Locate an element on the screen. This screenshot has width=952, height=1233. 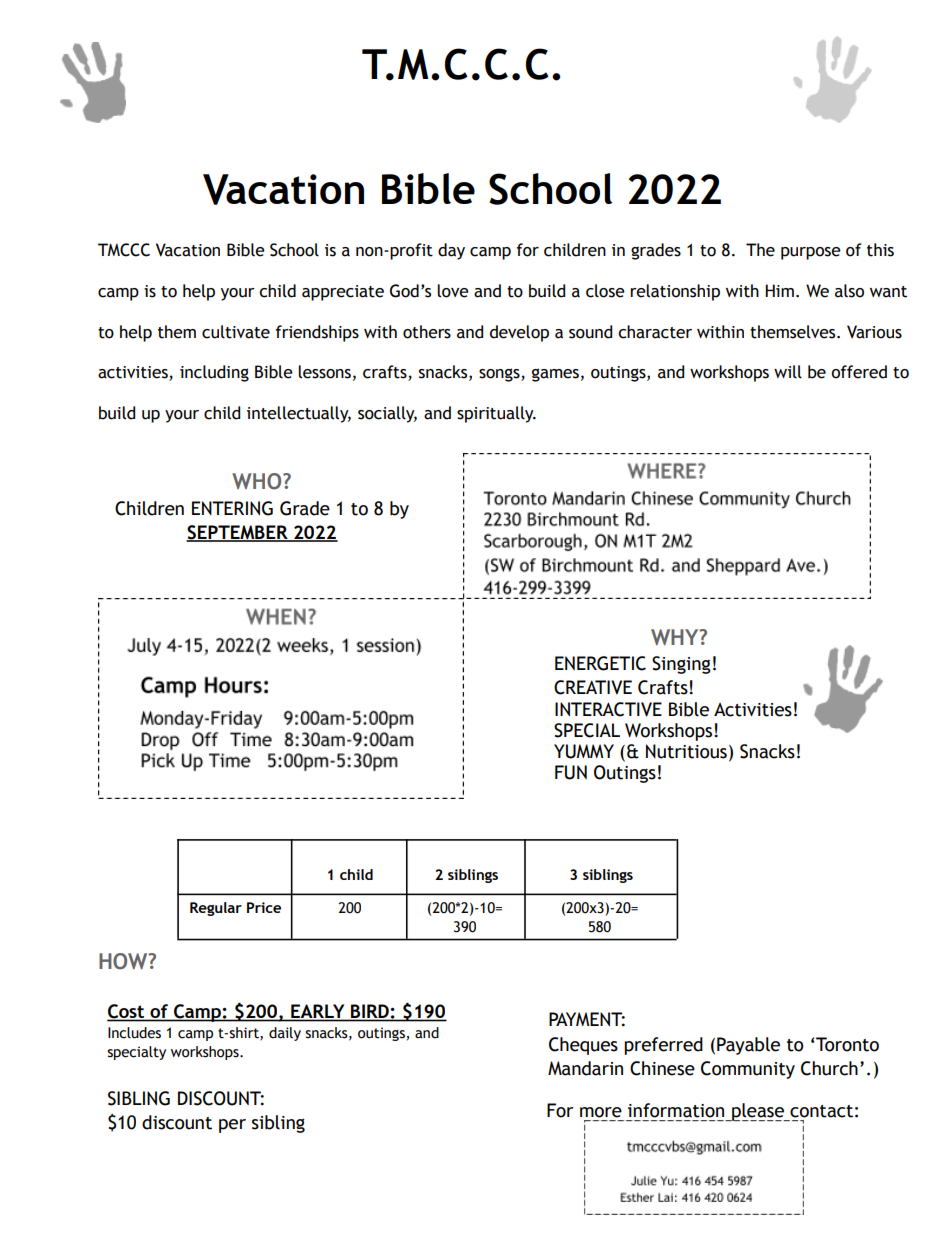
per is located at coordinates (232, 1126).
